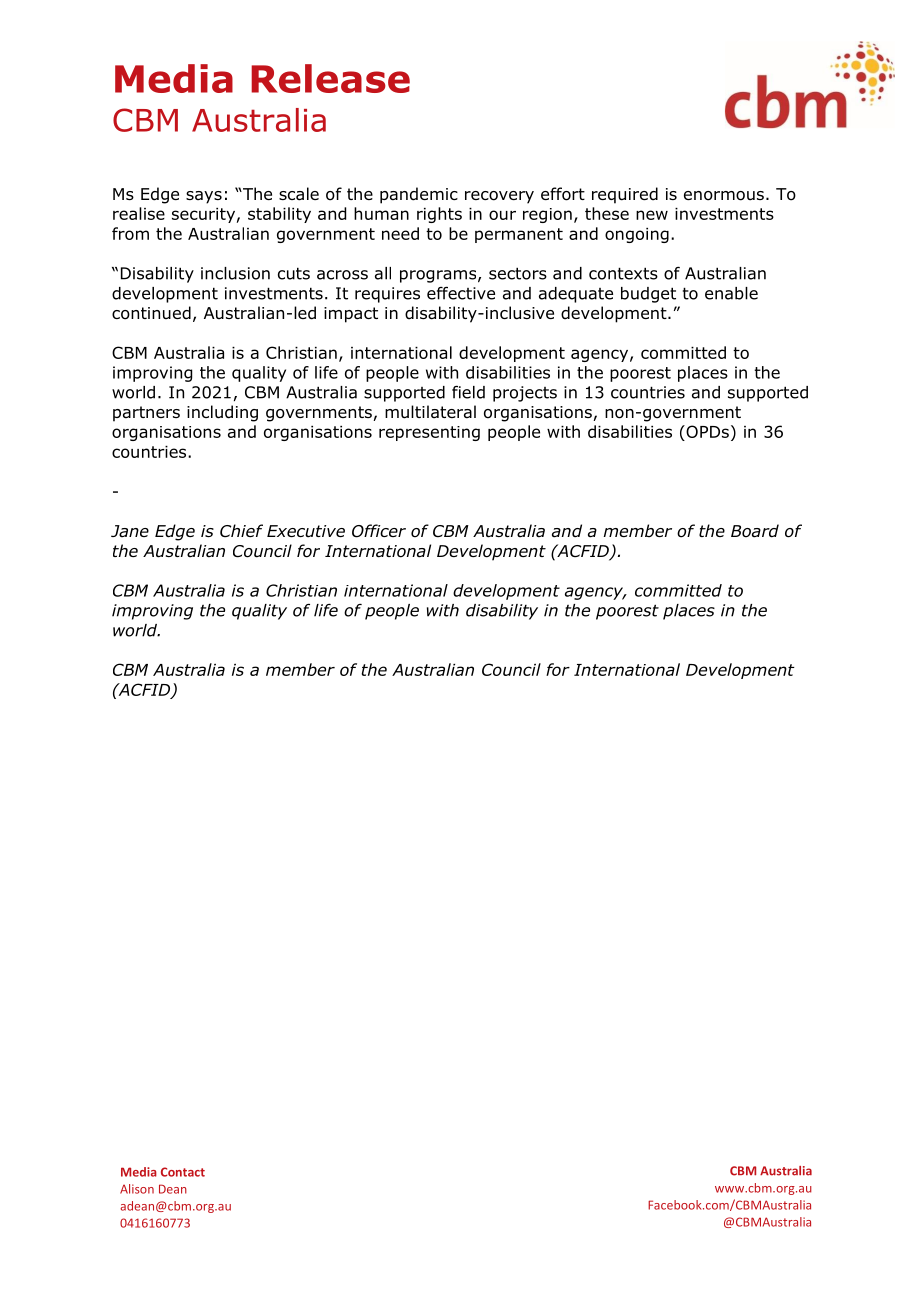  What do you see at coordinates (183, 1172) in the screenshot?
I see `Contact` at bounding box center [183, 1172].
